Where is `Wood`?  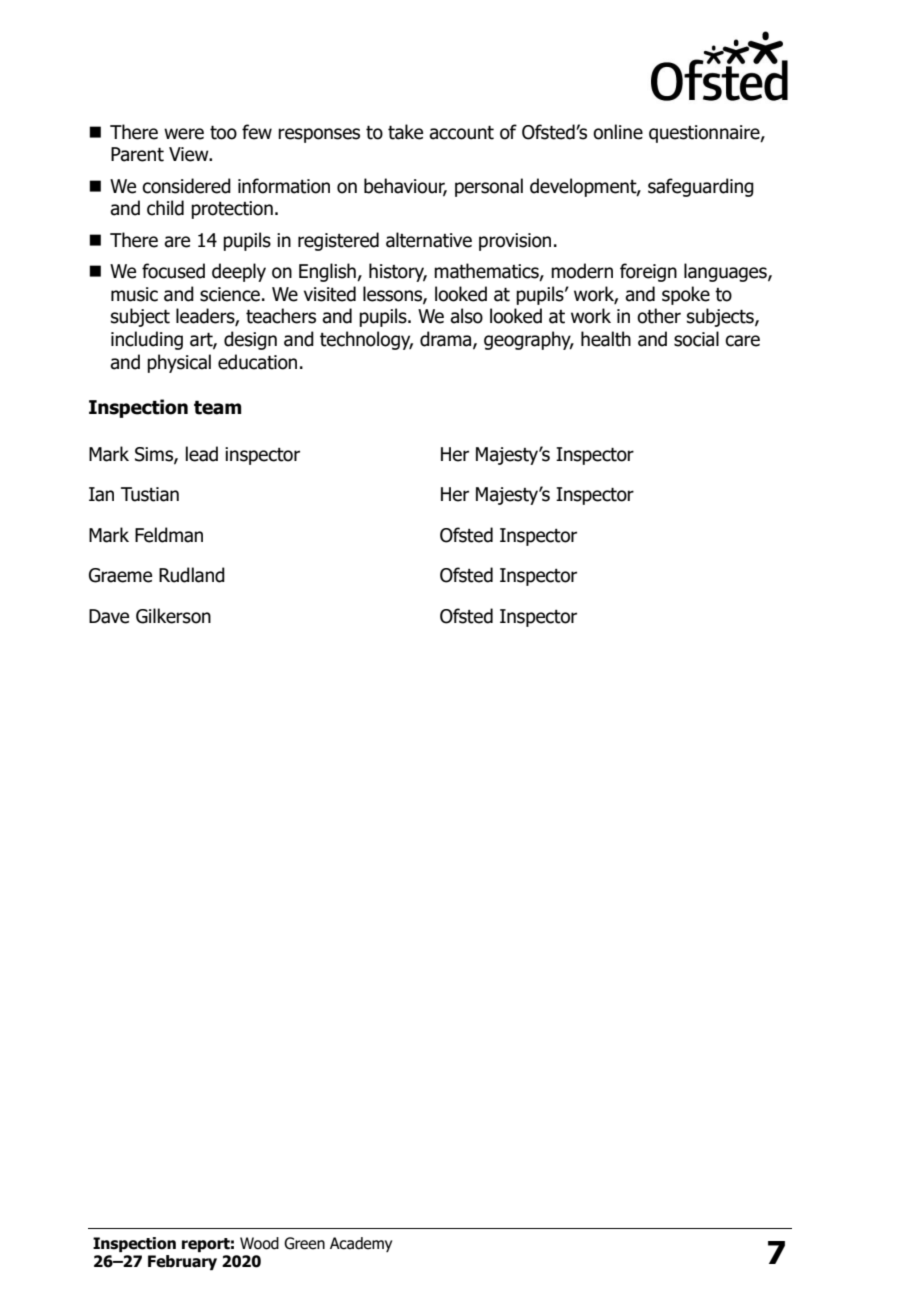
Wood is located at coordinates (259, 1243).
